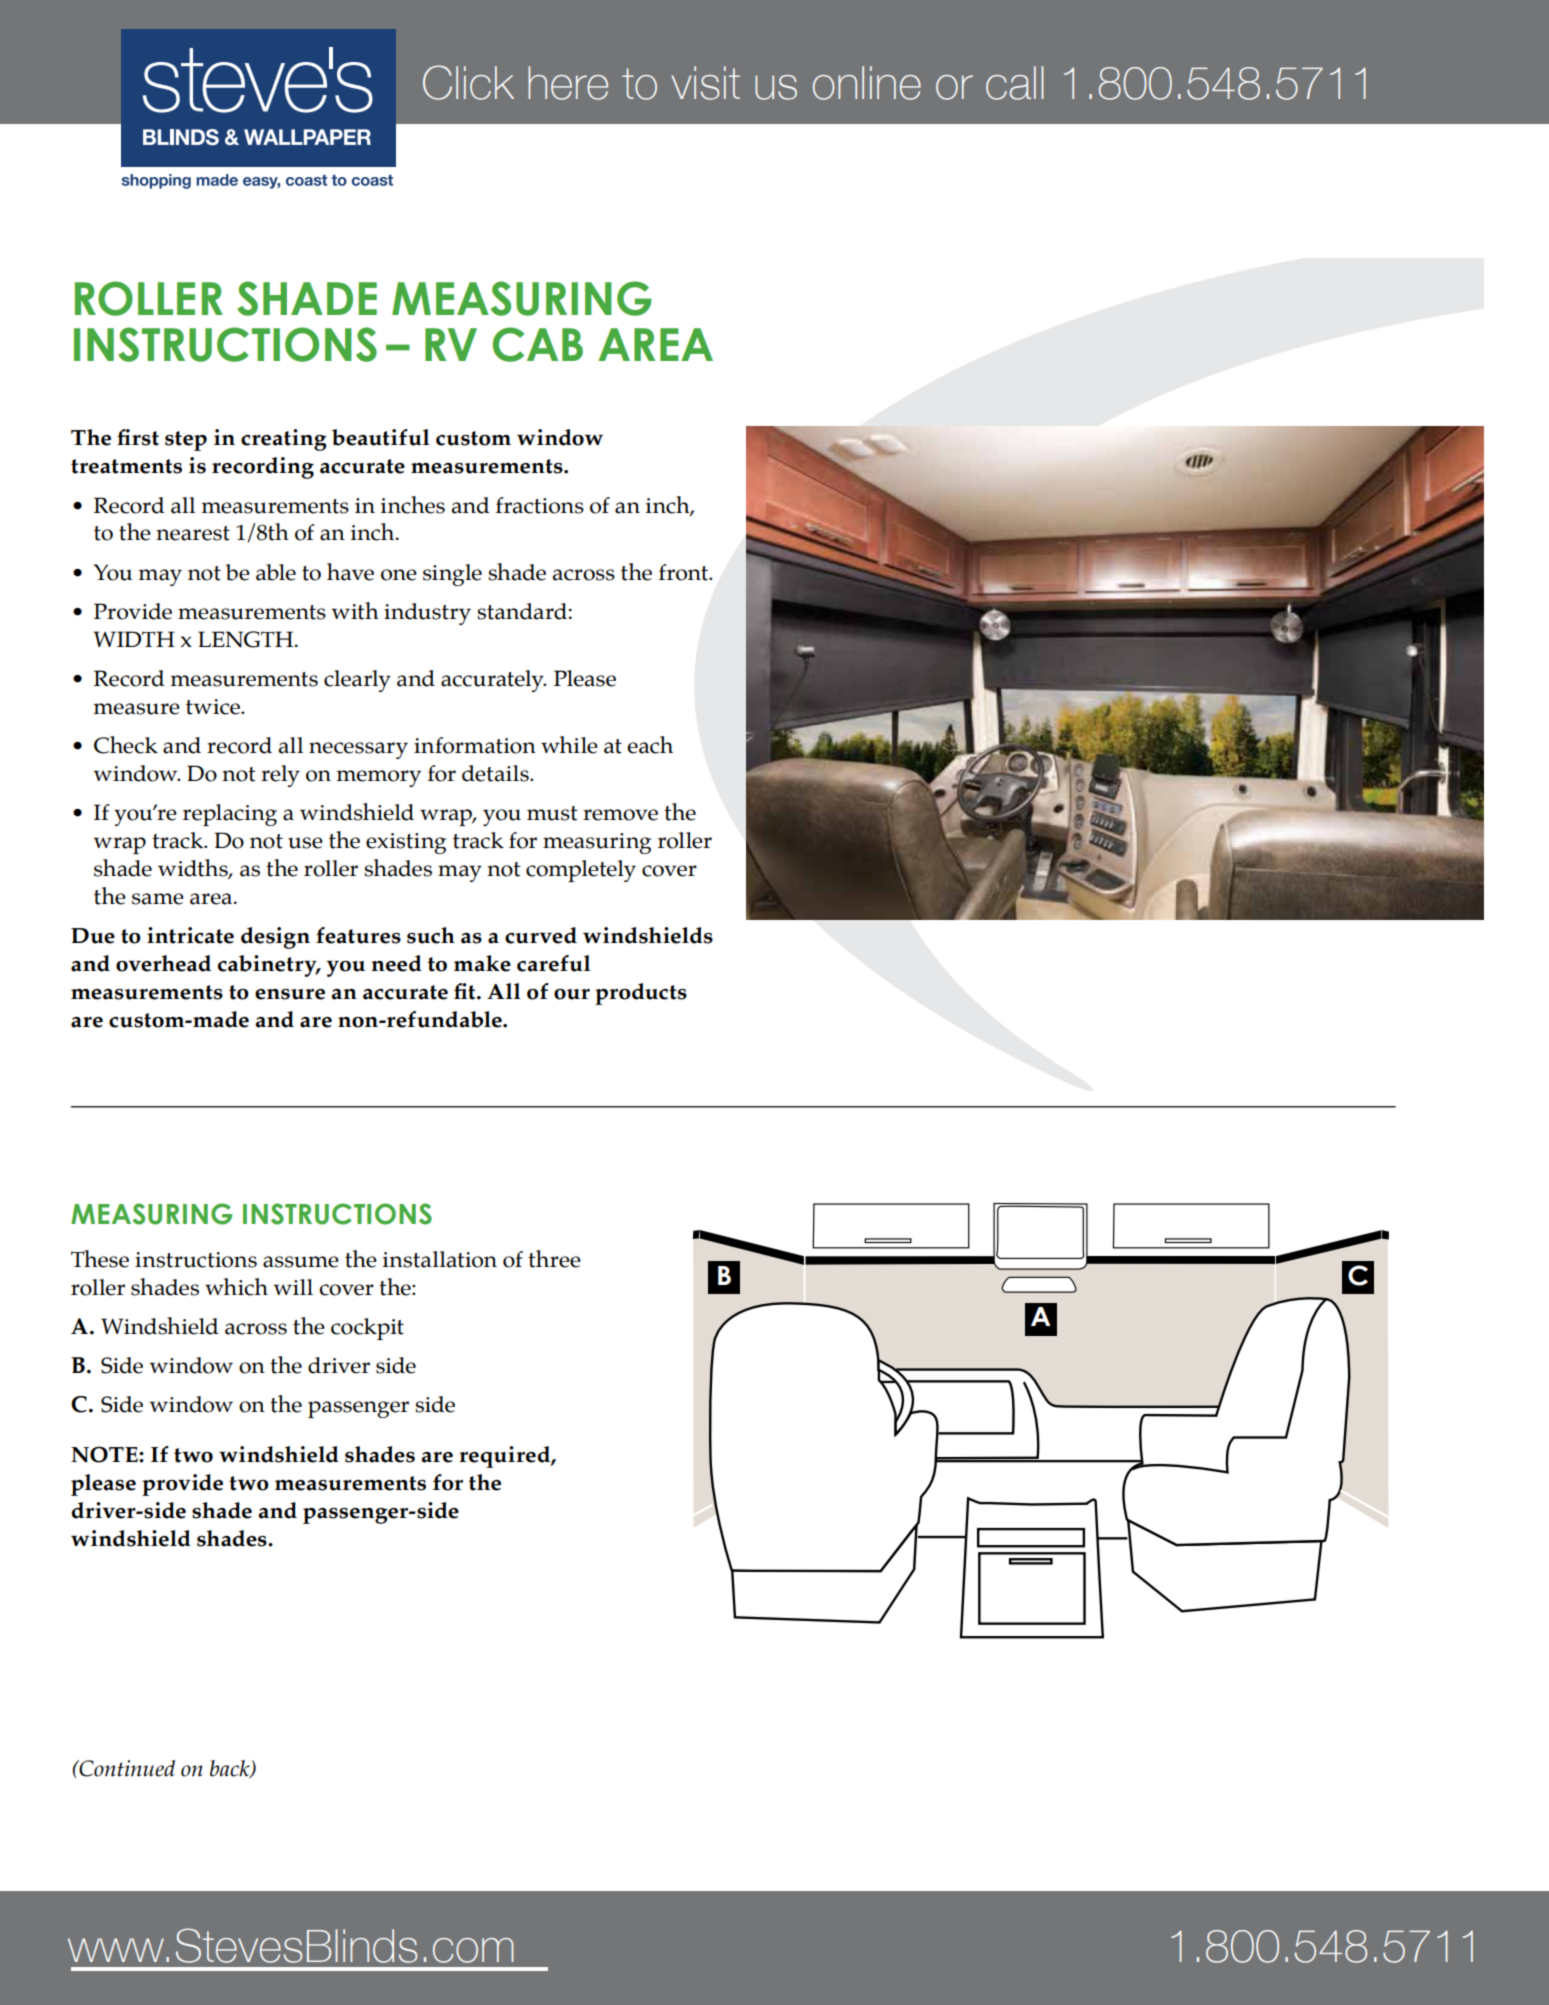  I want to click on here, so click(568, 83).
